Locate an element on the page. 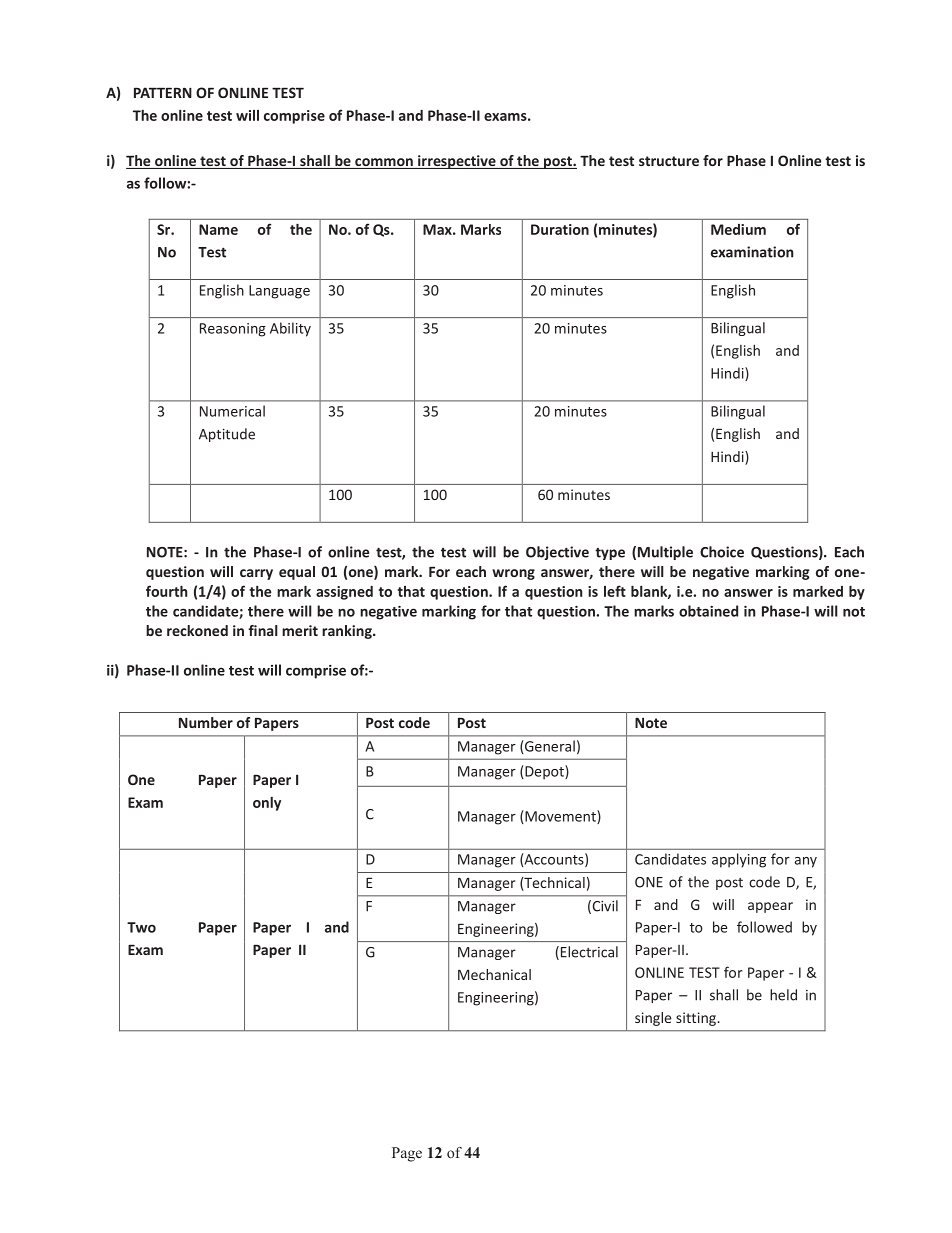 This image has width=952, height=1233. Medium is located at coordinates (738, 229).
